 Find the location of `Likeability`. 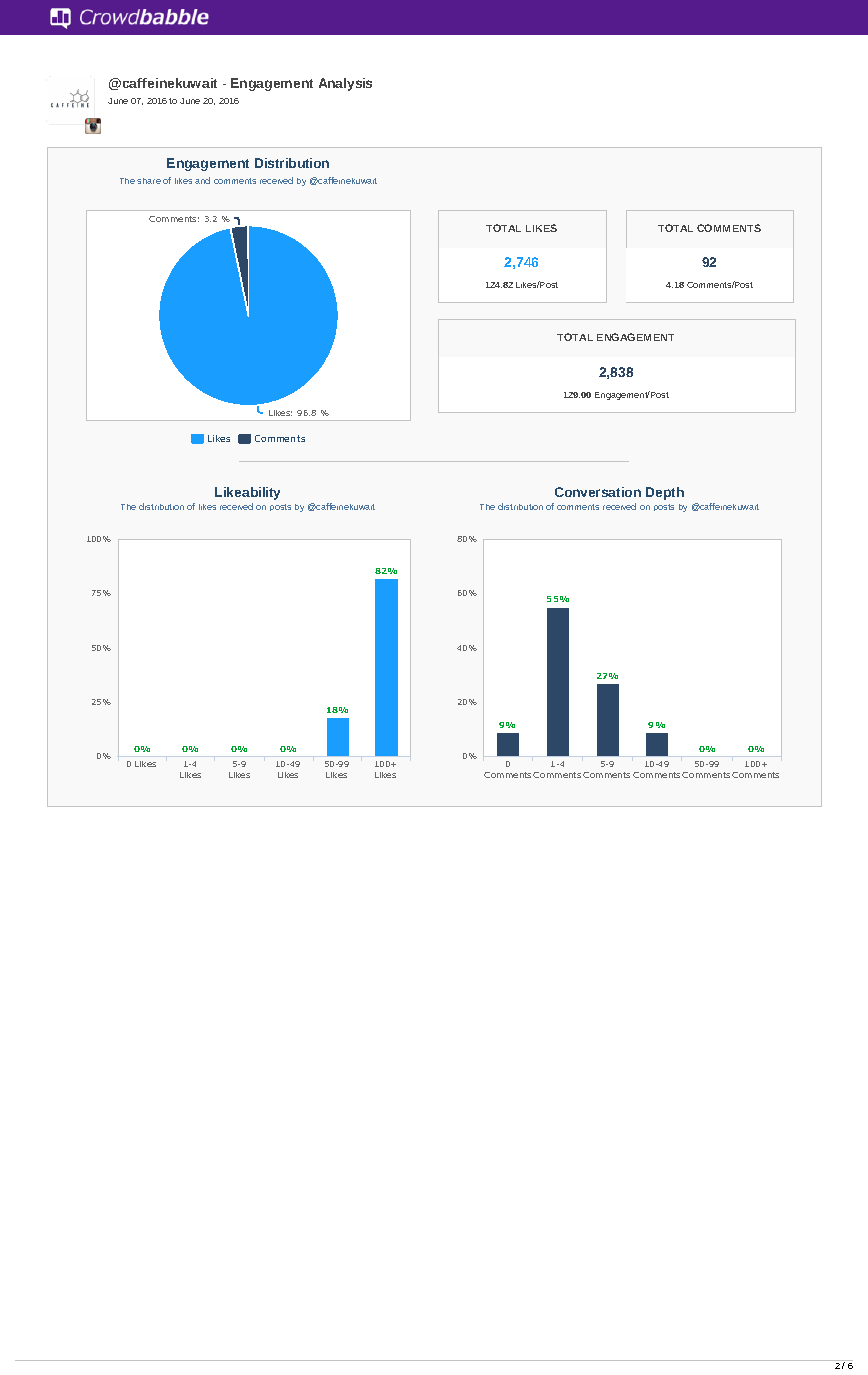

Likeability is located at coordinates (247, 493).
